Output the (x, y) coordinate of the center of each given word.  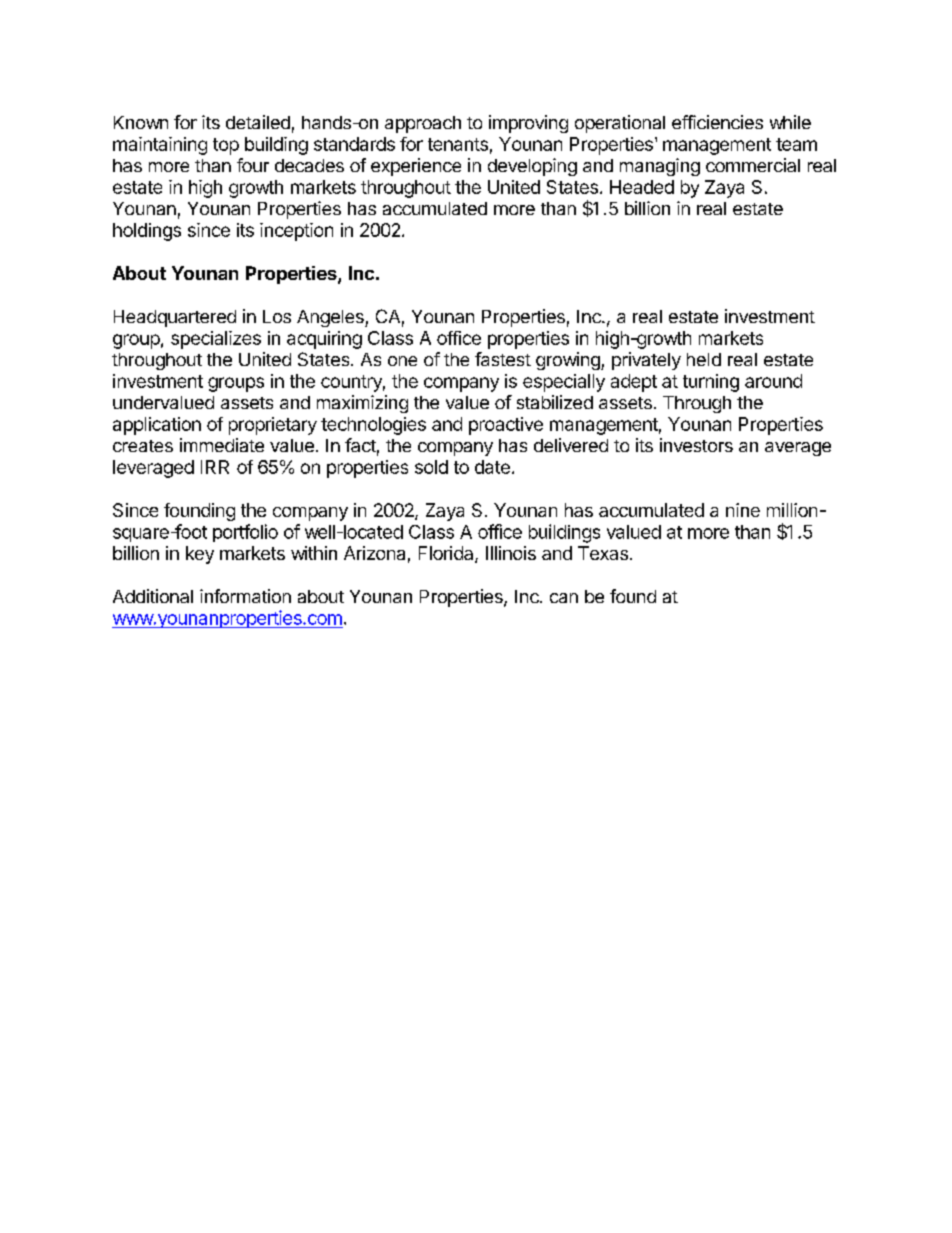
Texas (603, 553)
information (245, 596)
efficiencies (717, 122)
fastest (503, 359)
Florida (447, 554)
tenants (458, 144)
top (226, 146)
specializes (216, 340)
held (704, 359)
